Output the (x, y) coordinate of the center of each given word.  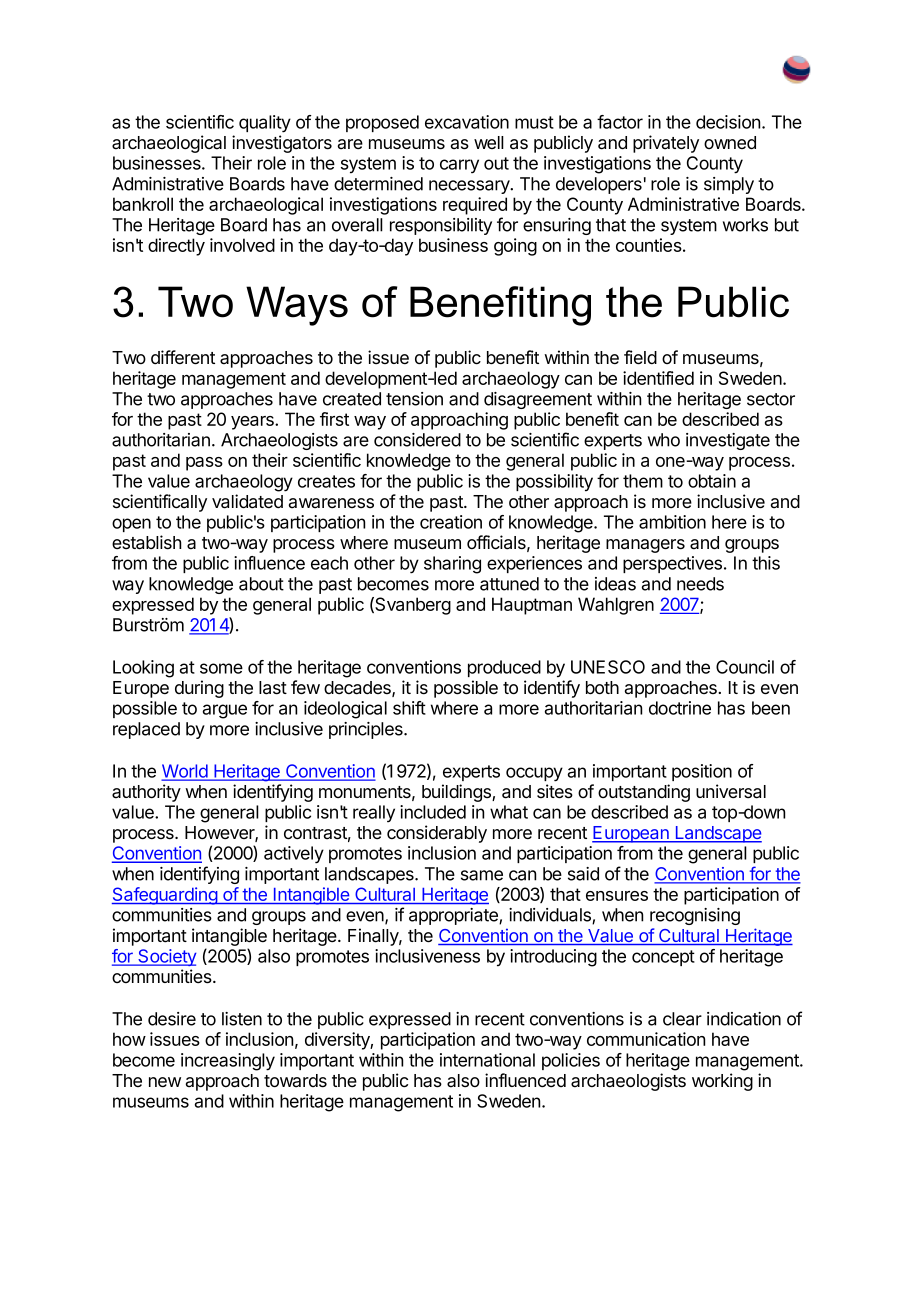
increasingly (228, 1062)
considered (417, 440)
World (186, 772)
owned (730, 142)
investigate (728, 441)
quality (265, 124)
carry (459, 166)
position (702, 772)
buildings (457, 793)
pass (204, 464)
